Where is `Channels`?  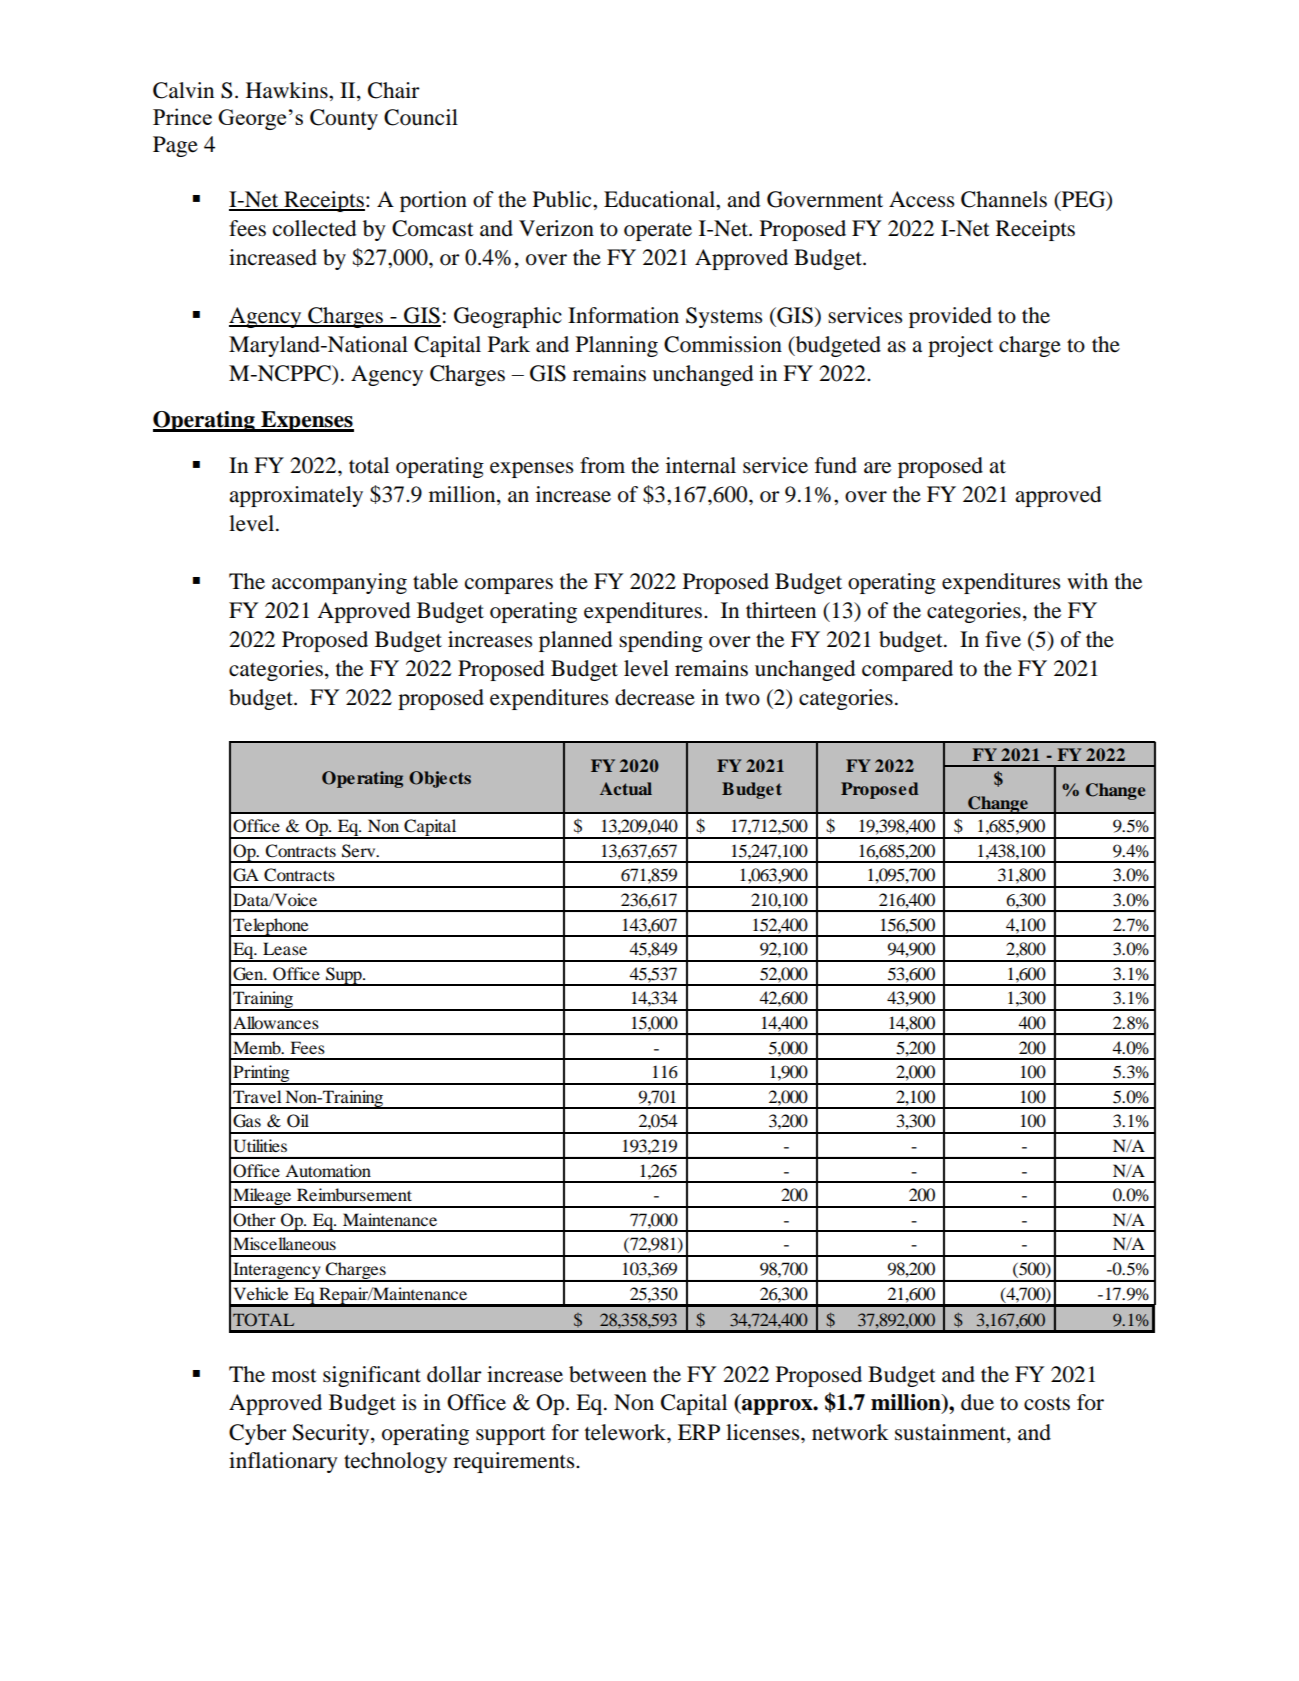 Channels is located at coordinates (1004, 199).
